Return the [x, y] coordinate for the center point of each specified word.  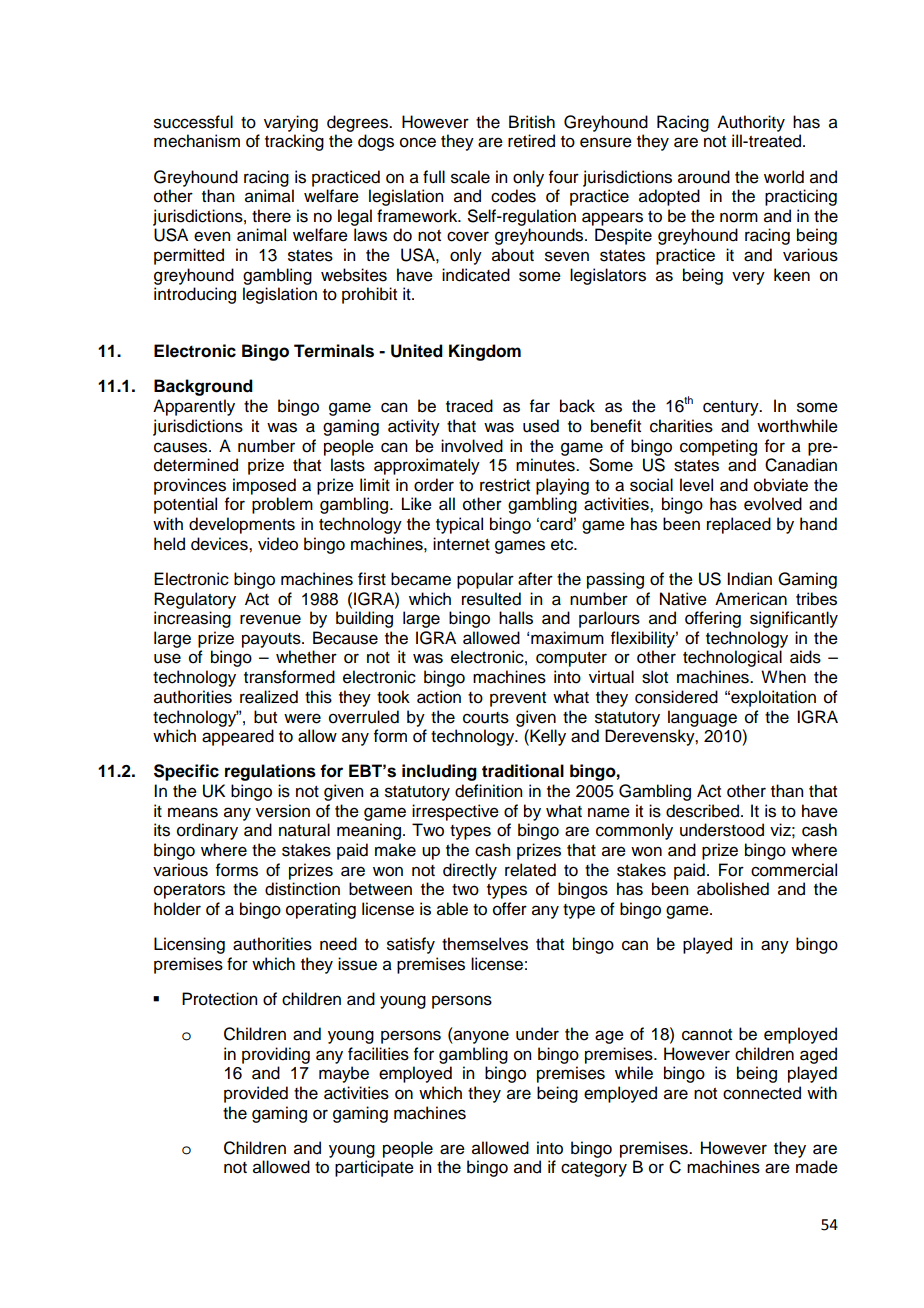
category [594, 1169]
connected [762, 1093]
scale [470, 177]
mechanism [197, 141]
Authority [751, 123]
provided [256, 1094]
